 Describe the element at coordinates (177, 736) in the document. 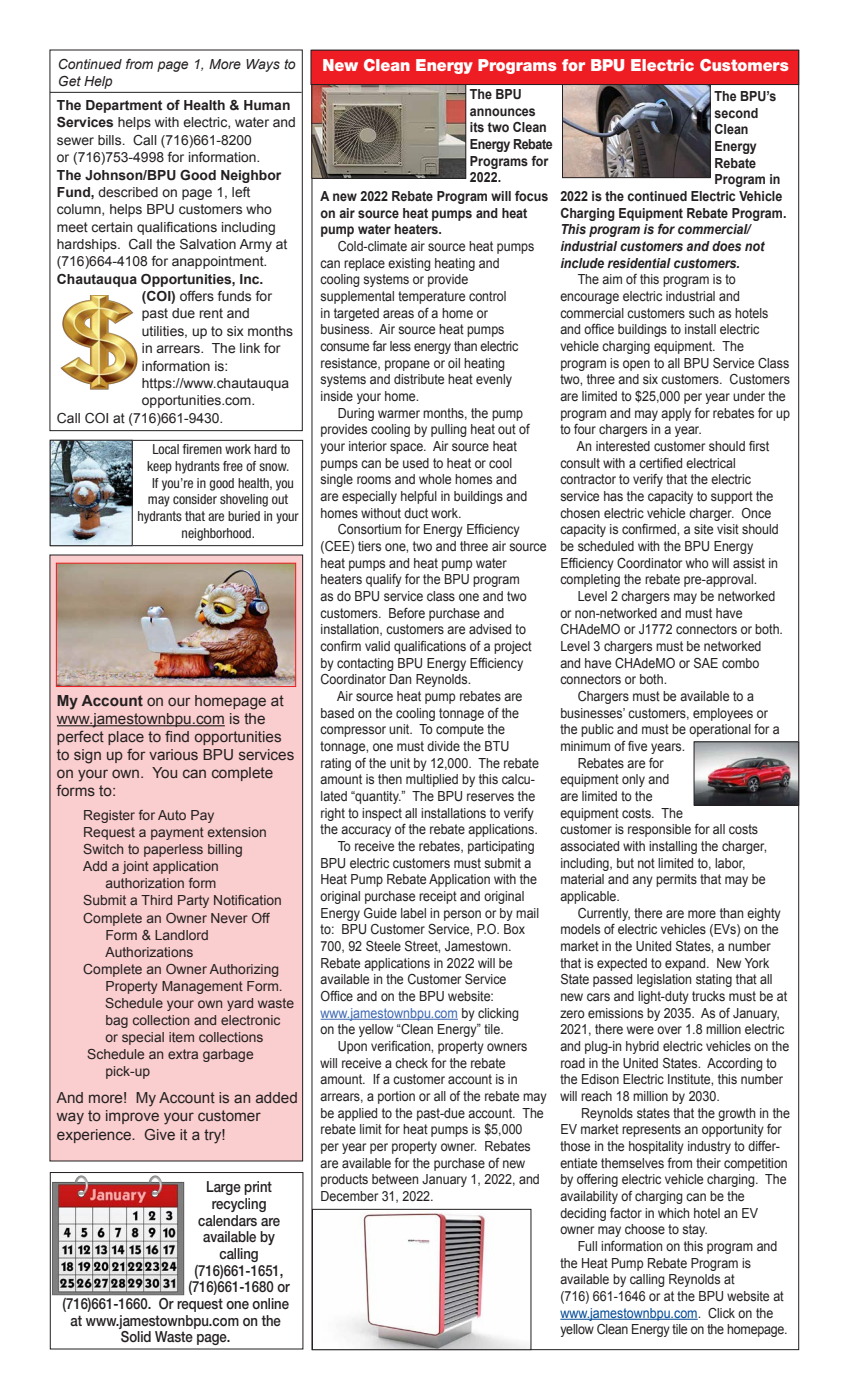

I see `find` at that location.
